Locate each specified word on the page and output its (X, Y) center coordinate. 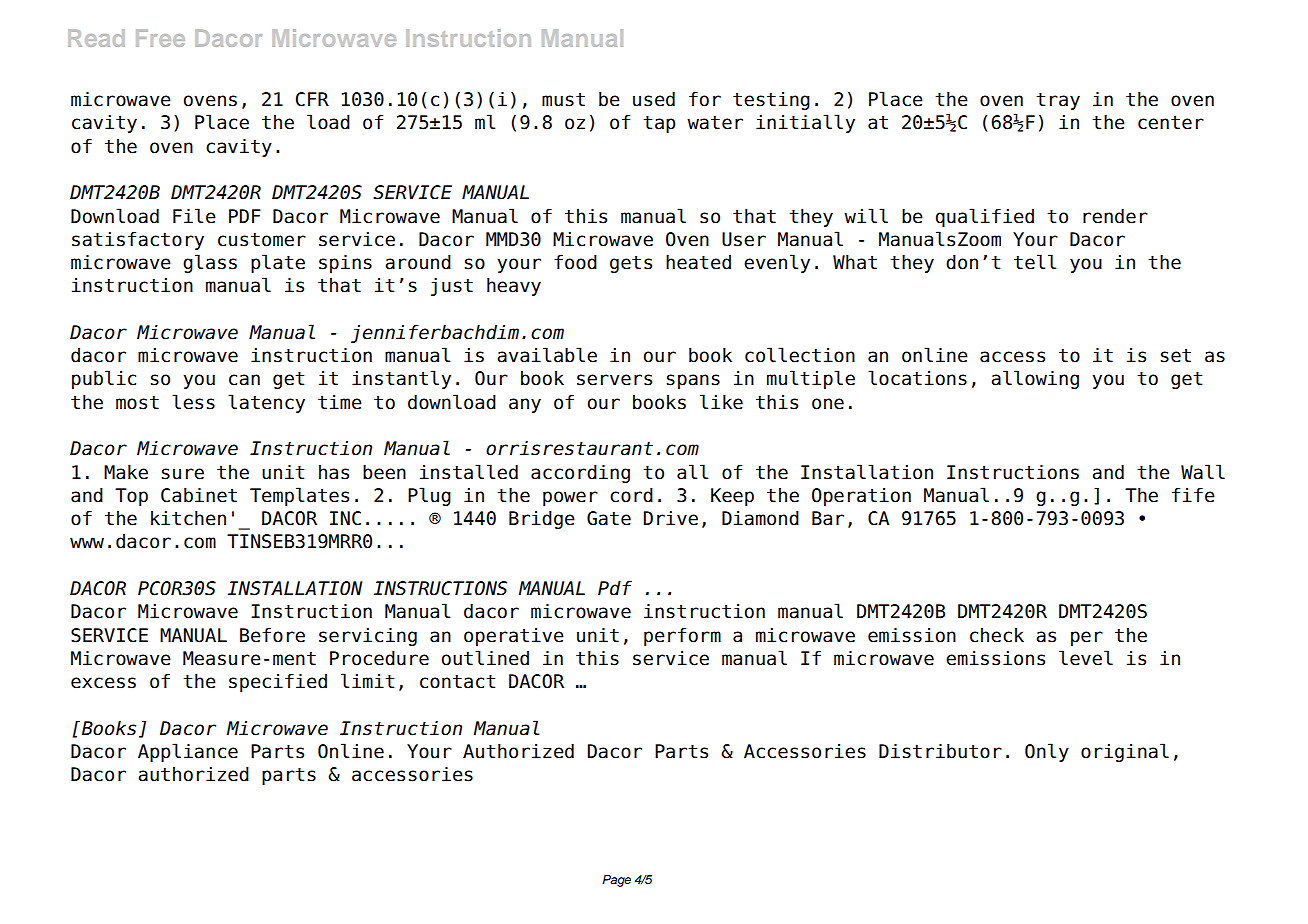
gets (631, 264)
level (1086, 658)
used (654, 99)
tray (1058, 101)
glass (210, 263)
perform (682, 637)
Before (272, 635)
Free (160, 38)
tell (1035, 262)
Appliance (188, 752)
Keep (732, 497)
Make (126, 472)
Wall (1203, 472)
